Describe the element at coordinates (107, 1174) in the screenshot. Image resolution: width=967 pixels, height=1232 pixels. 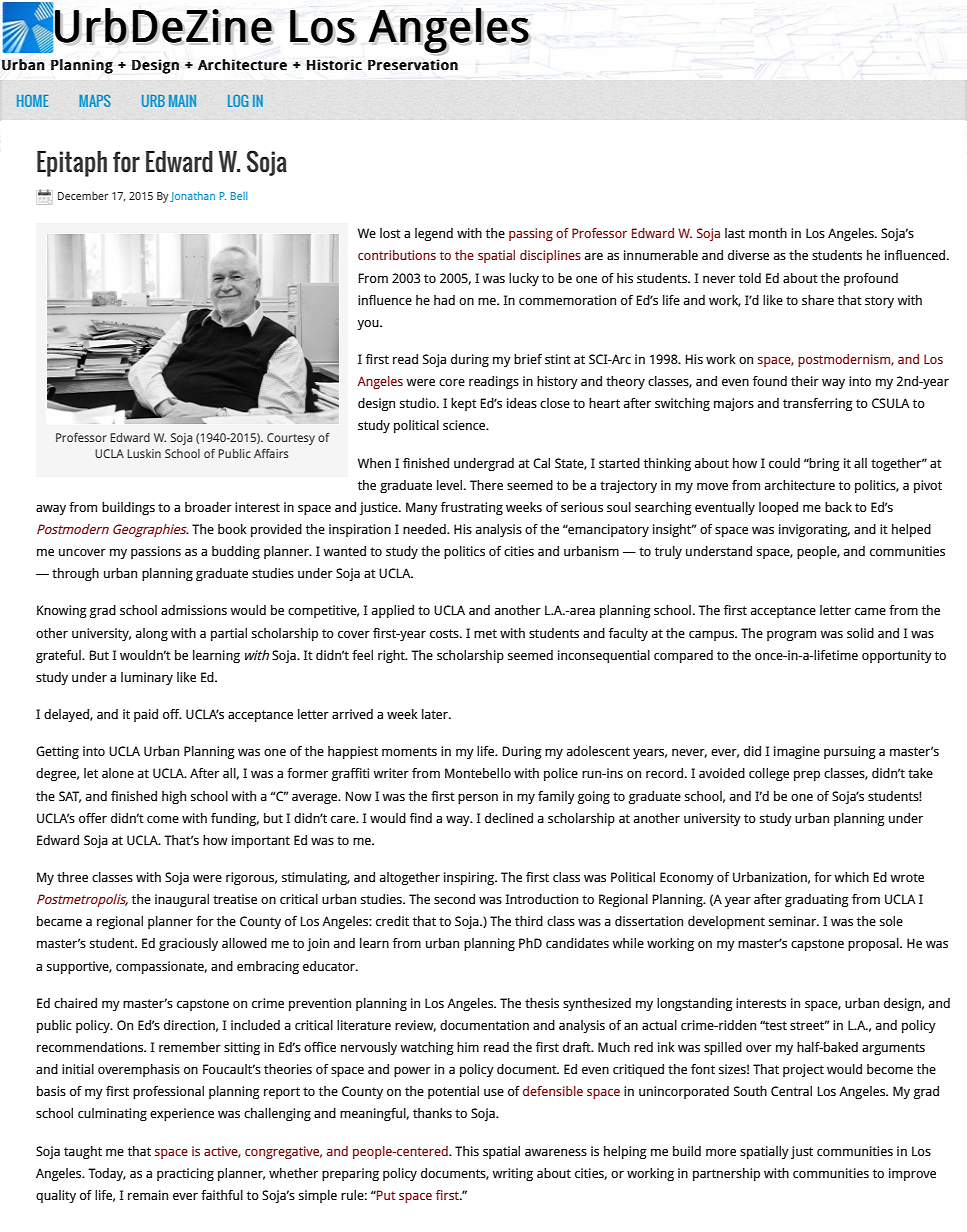
I see `Today` at that location.
